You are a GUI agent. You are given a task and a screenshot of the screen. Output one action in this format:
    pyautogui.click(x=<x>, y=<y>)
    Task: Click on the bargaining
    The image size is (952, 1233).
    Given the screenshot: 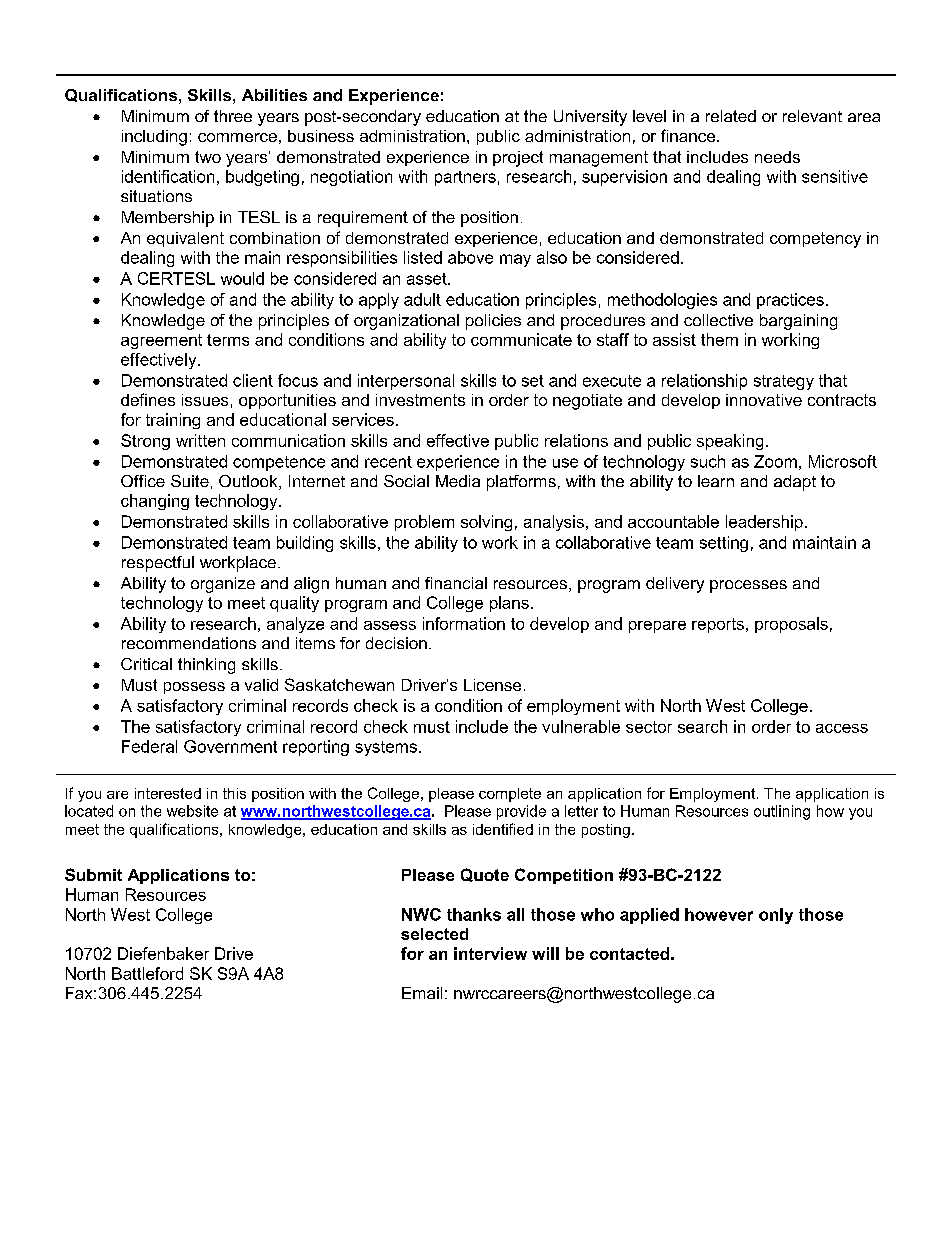 What is the action you would take?
    pyautogui.click(x=798, y=322)
